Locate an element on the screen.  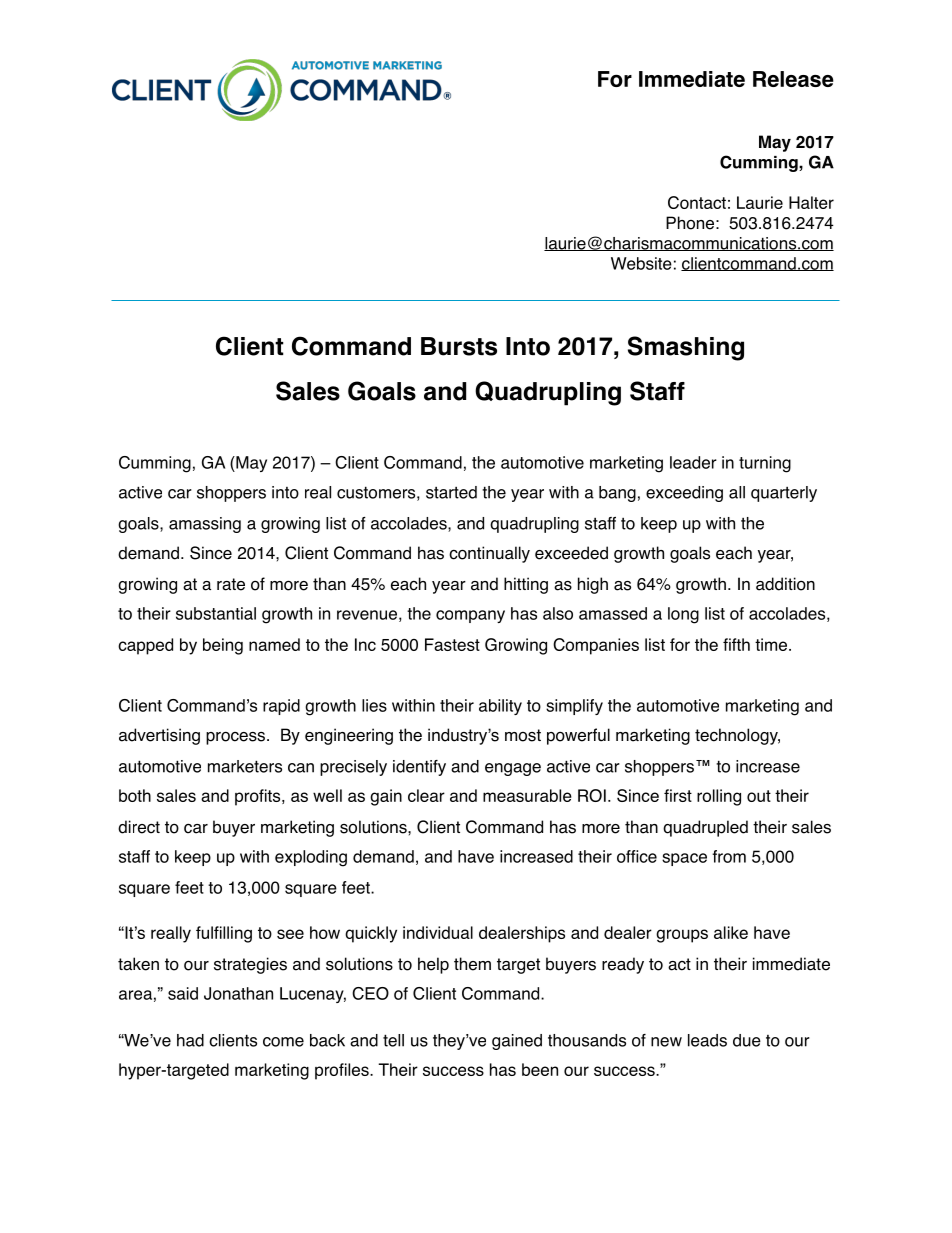
started is located at coordinates (451, 492).
